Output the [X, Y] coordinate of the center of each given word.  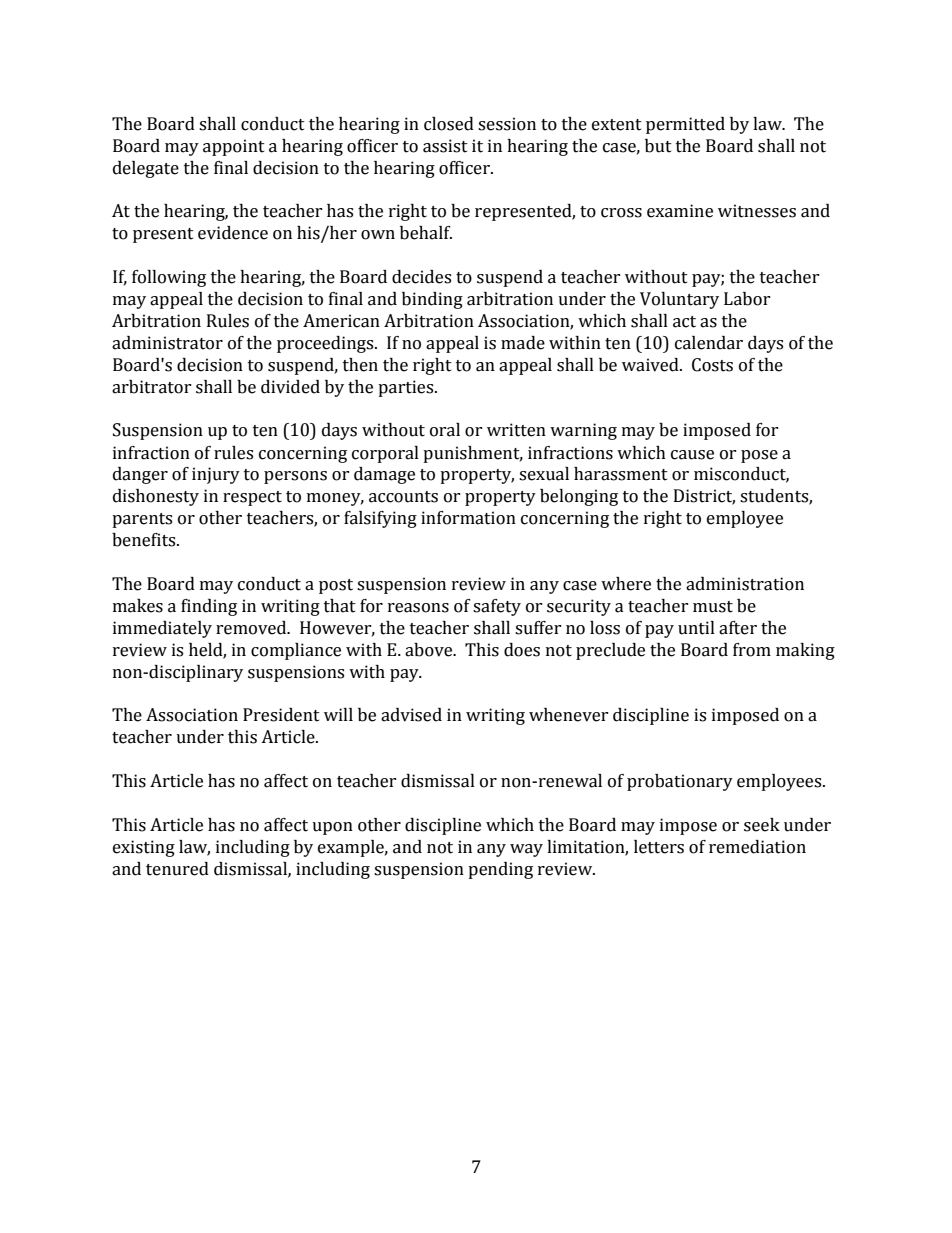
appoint [234, 147]
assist [445, 146]
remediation [757, 847]
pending [500, 870]
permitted [685, 125]
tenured [177, 869]
